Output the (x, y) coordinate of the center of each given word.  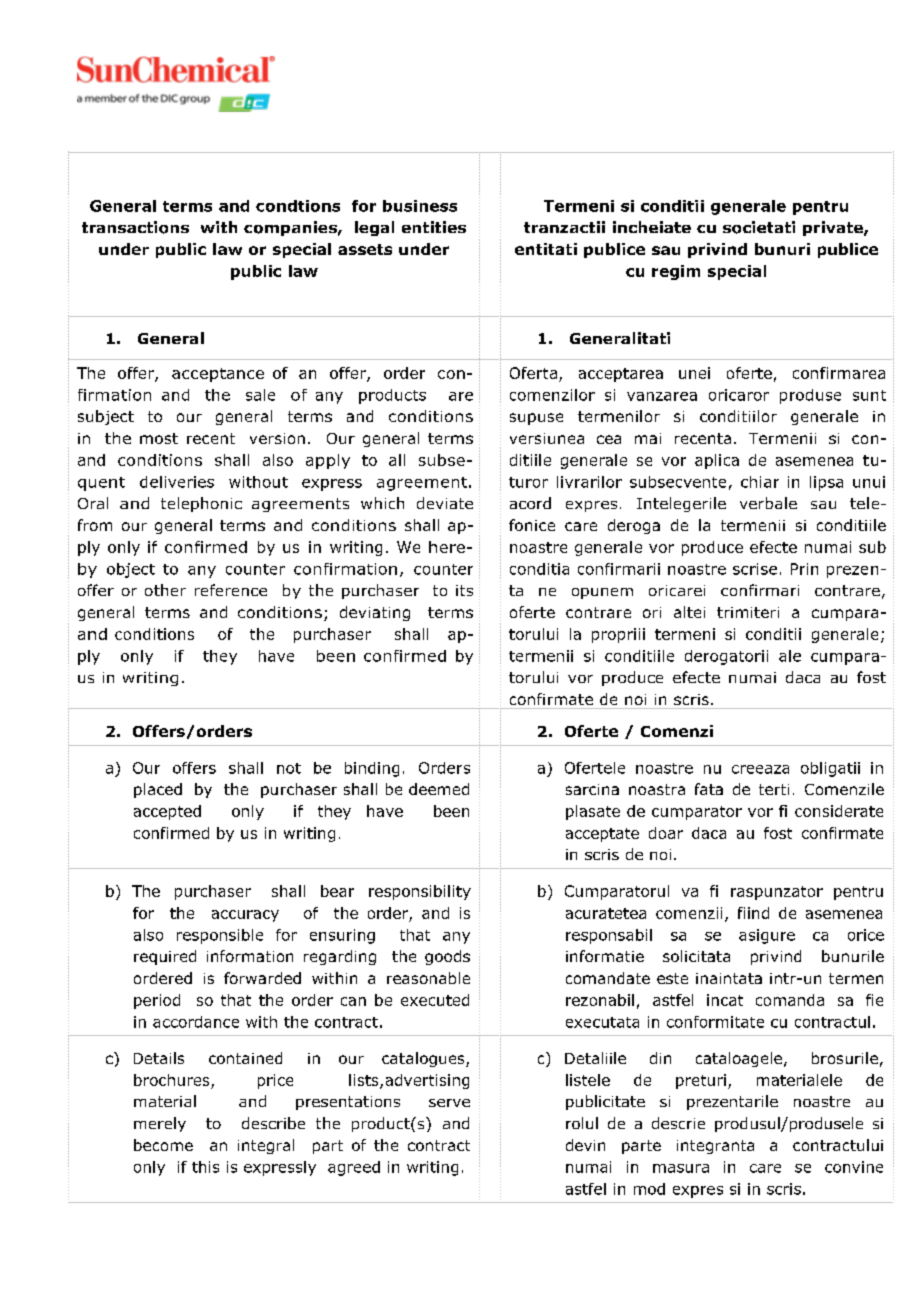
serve (449, 1103)
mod (649, 1189)
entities (434, 227)
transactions (135, 227)
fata (709, 789)
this (205, 1167)
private (834, 228)
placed (158, 790)
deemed (439, 789)
